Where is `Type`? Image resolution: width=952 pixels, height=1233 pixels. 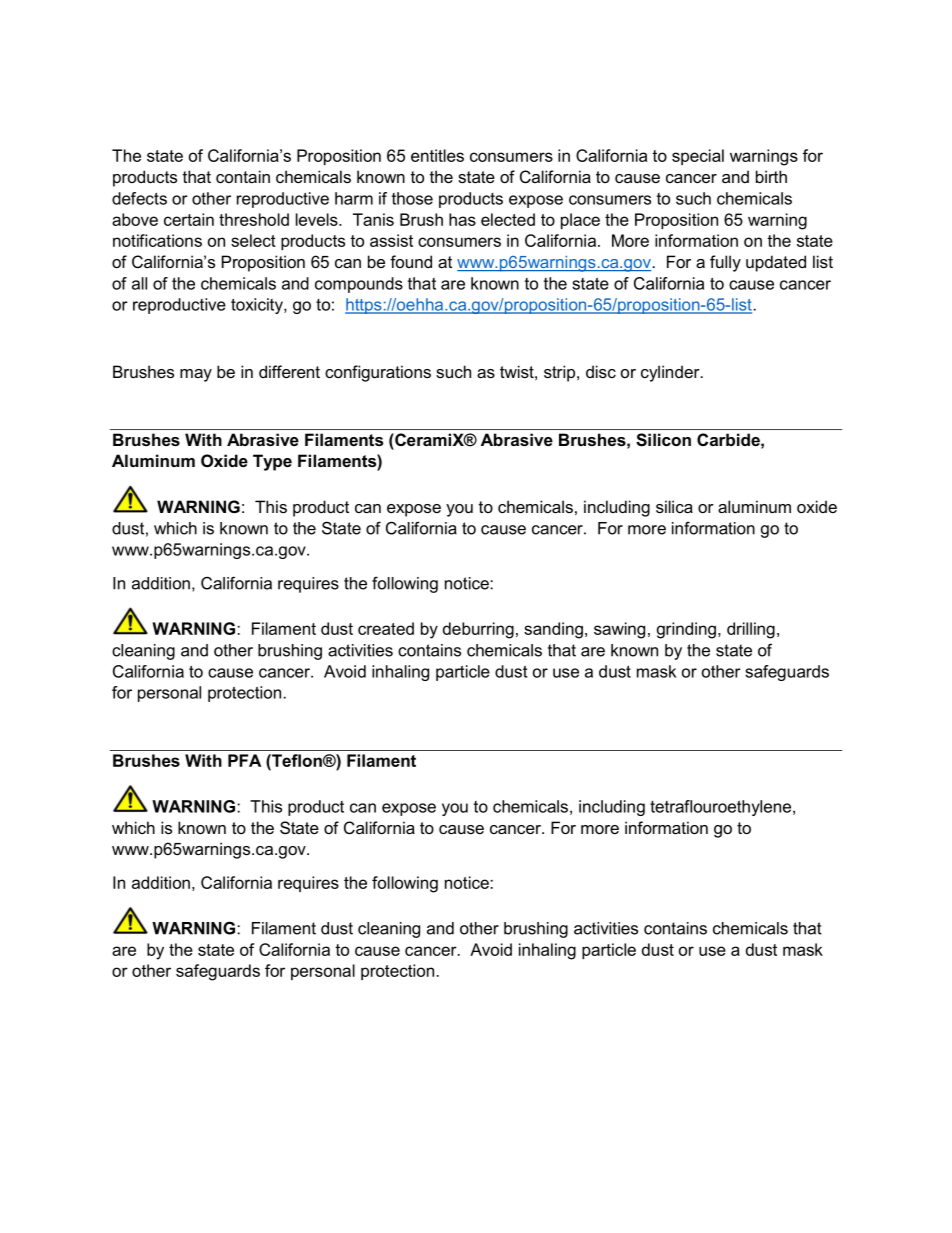
Type is located at coordinates (272, 462).
